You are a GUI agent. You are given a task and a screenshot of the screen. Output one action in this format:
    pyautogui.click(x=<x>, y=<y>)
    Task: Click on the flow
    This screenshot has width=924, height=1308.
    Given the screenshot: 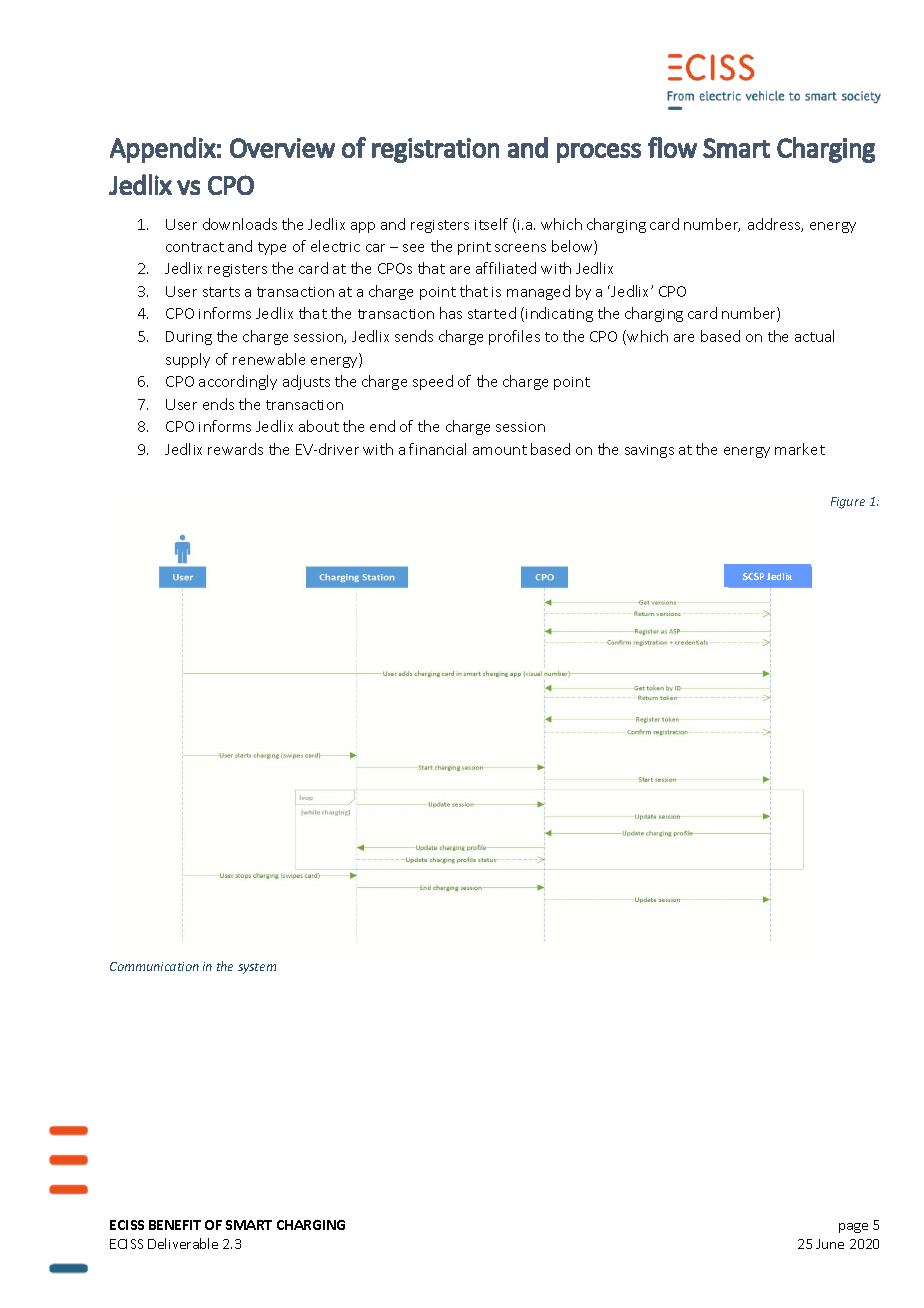 What is the action you would take?
    pyautogui.click(x=672, y=147)
